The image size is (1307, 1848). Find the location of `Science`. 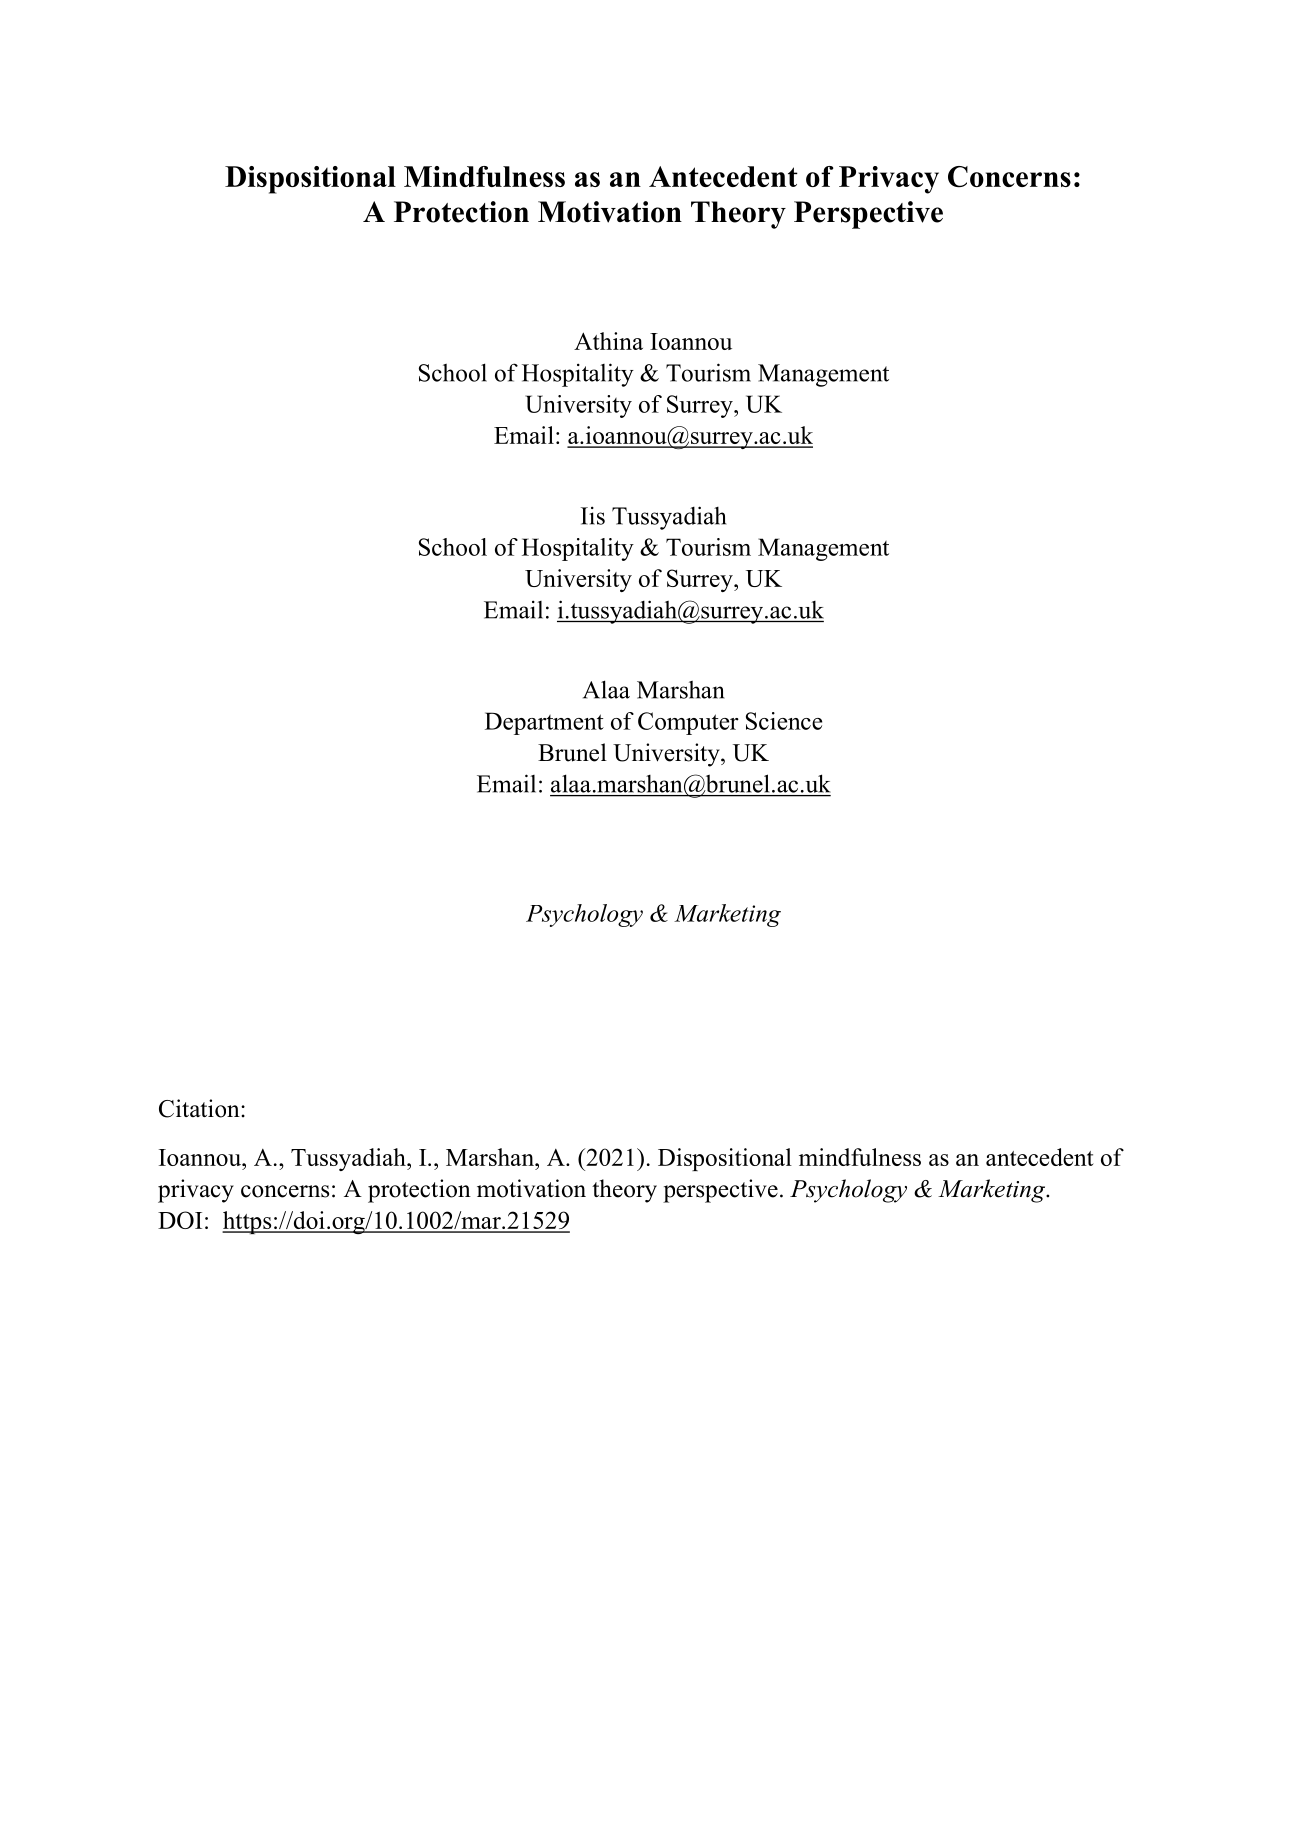

Science is located at coordinates (784, 721).
